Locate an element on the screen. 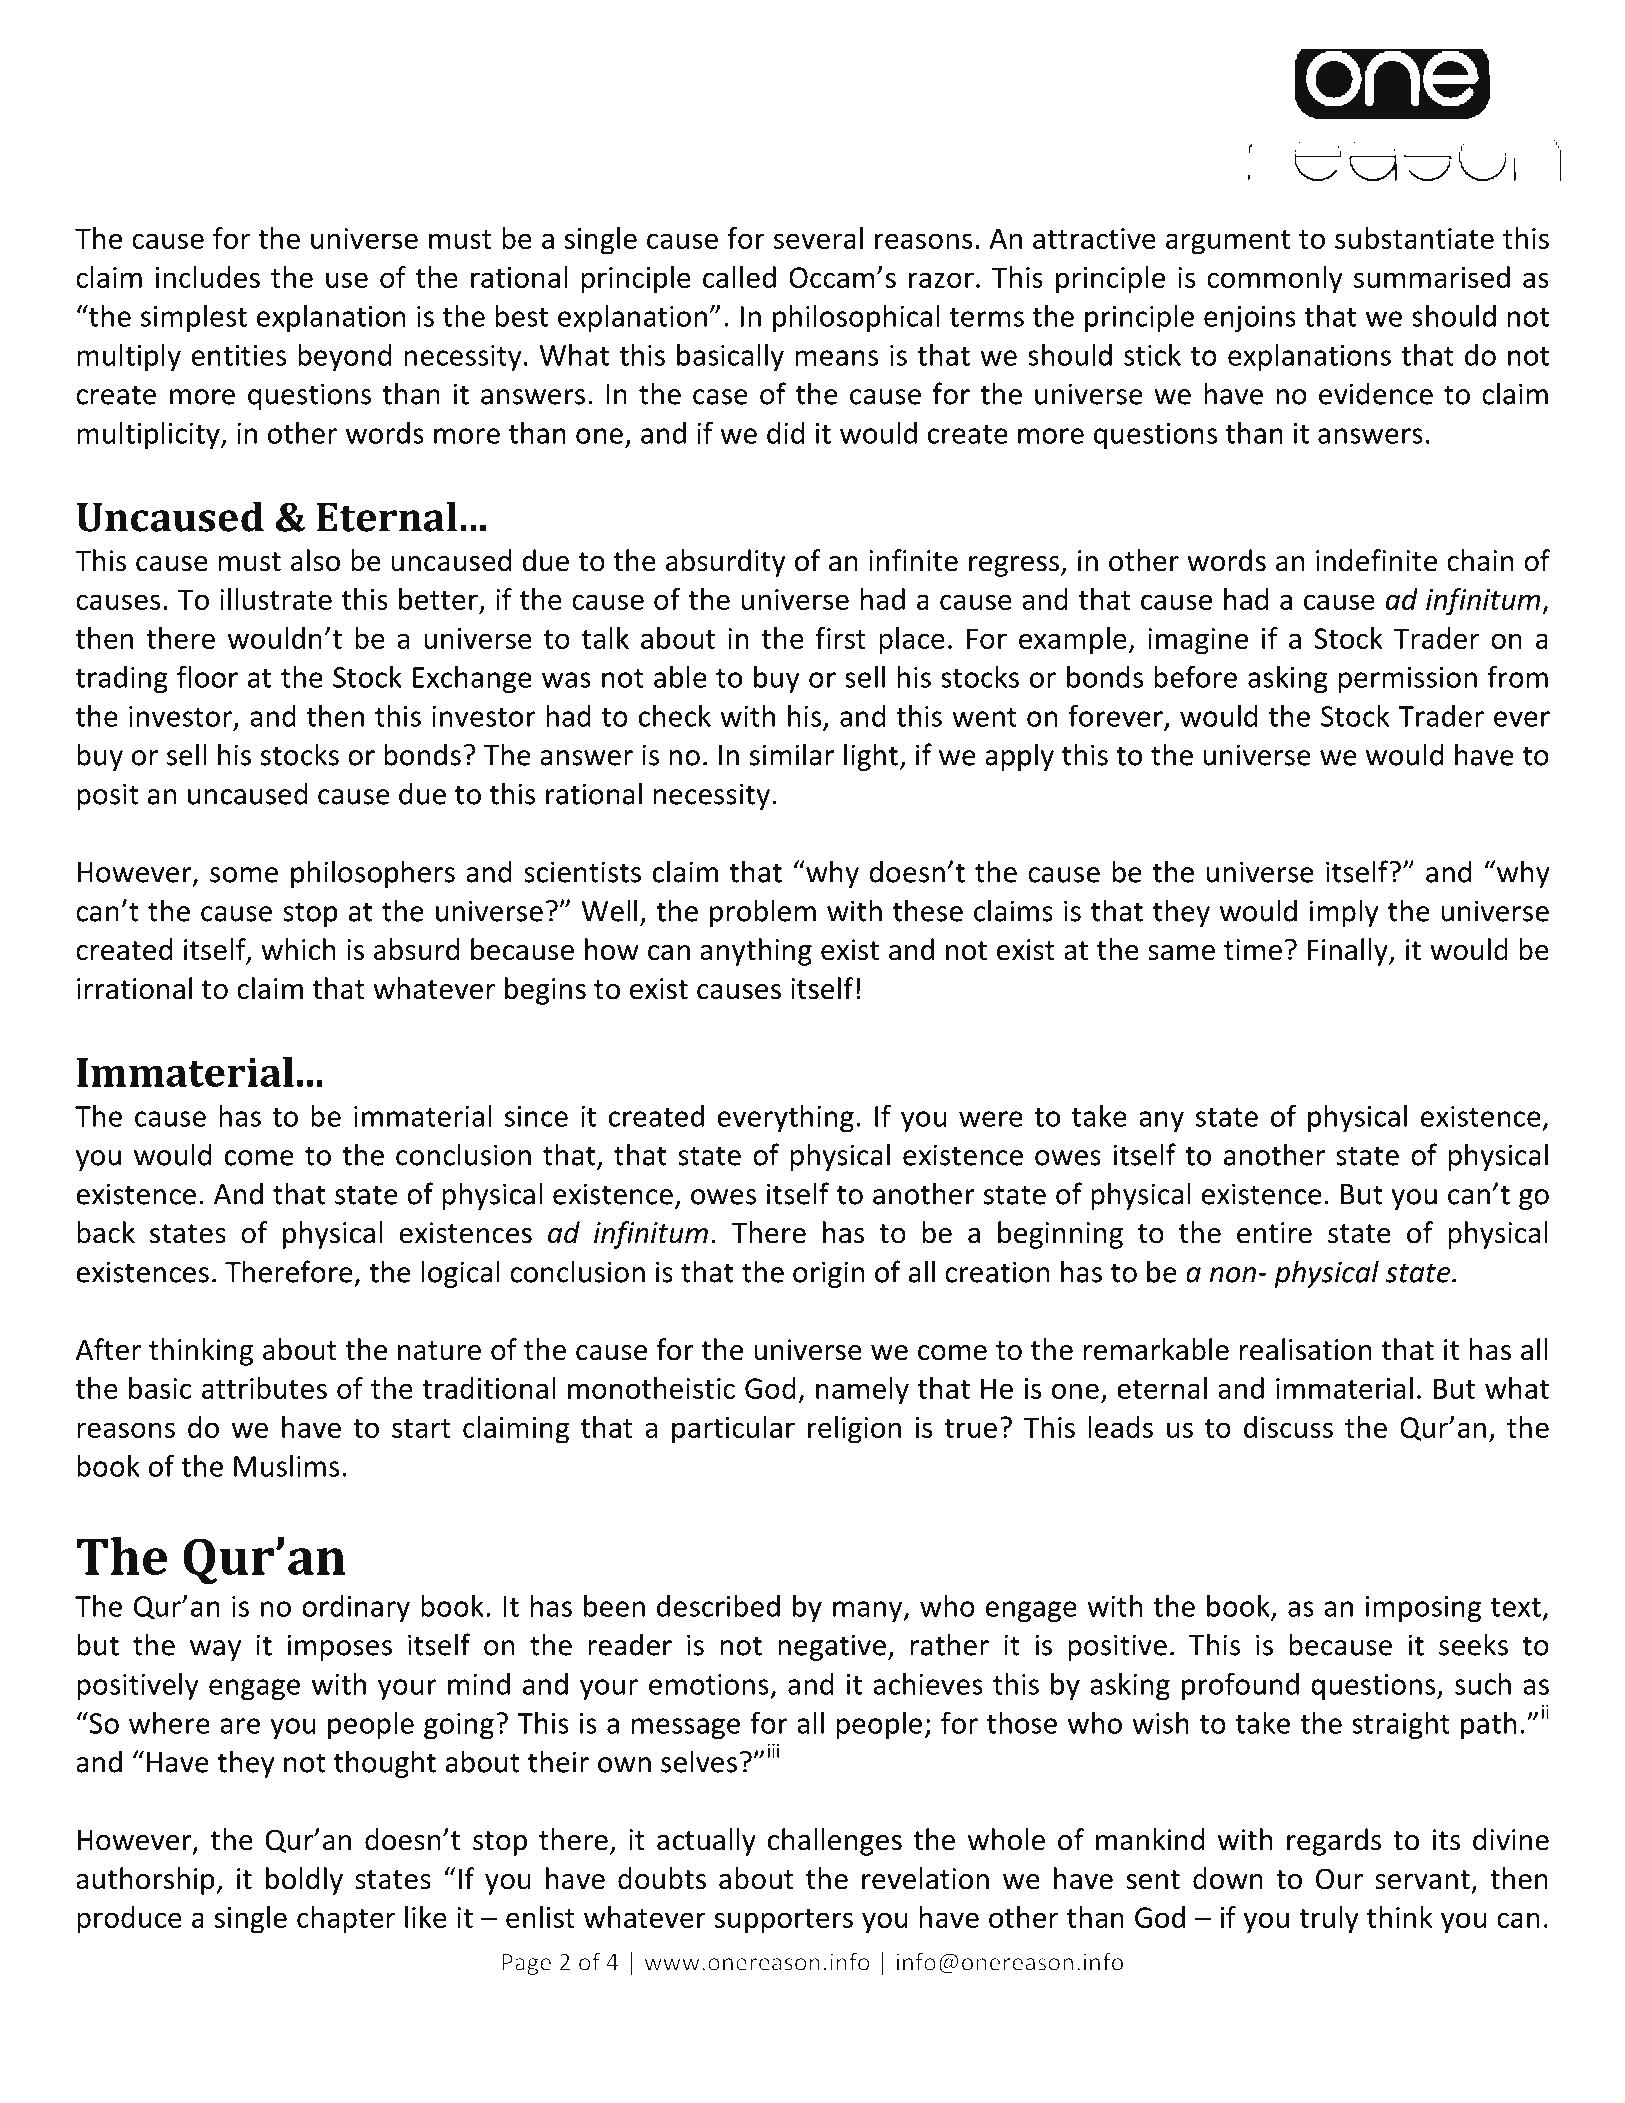 Image resolution: width=1625 pixels, height=2103 pixels. similar is located at coordinates (791, 754).
